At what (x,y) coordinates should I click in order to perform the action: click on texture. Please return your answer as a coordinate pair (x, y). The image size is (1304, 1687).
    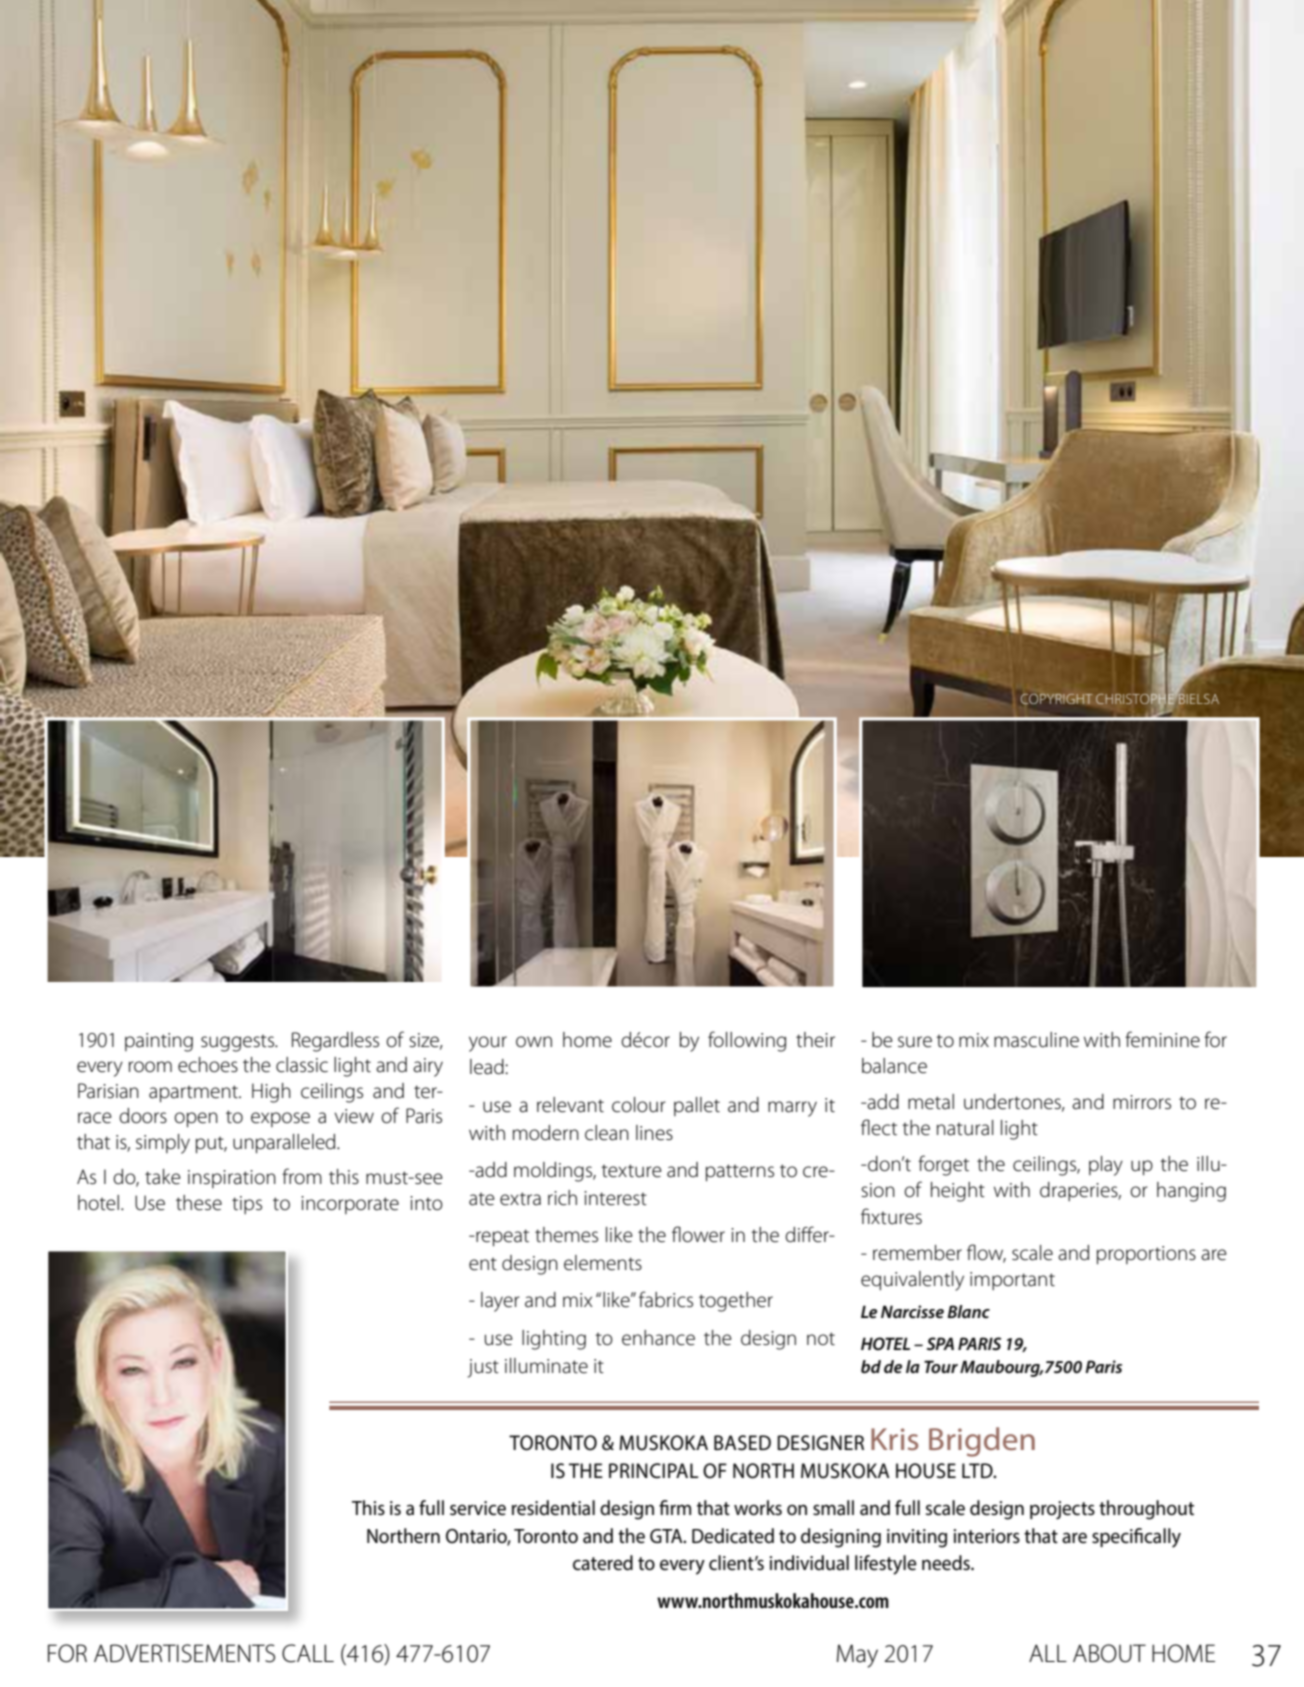
    Looking at the image, I should click on (631, 1171).
